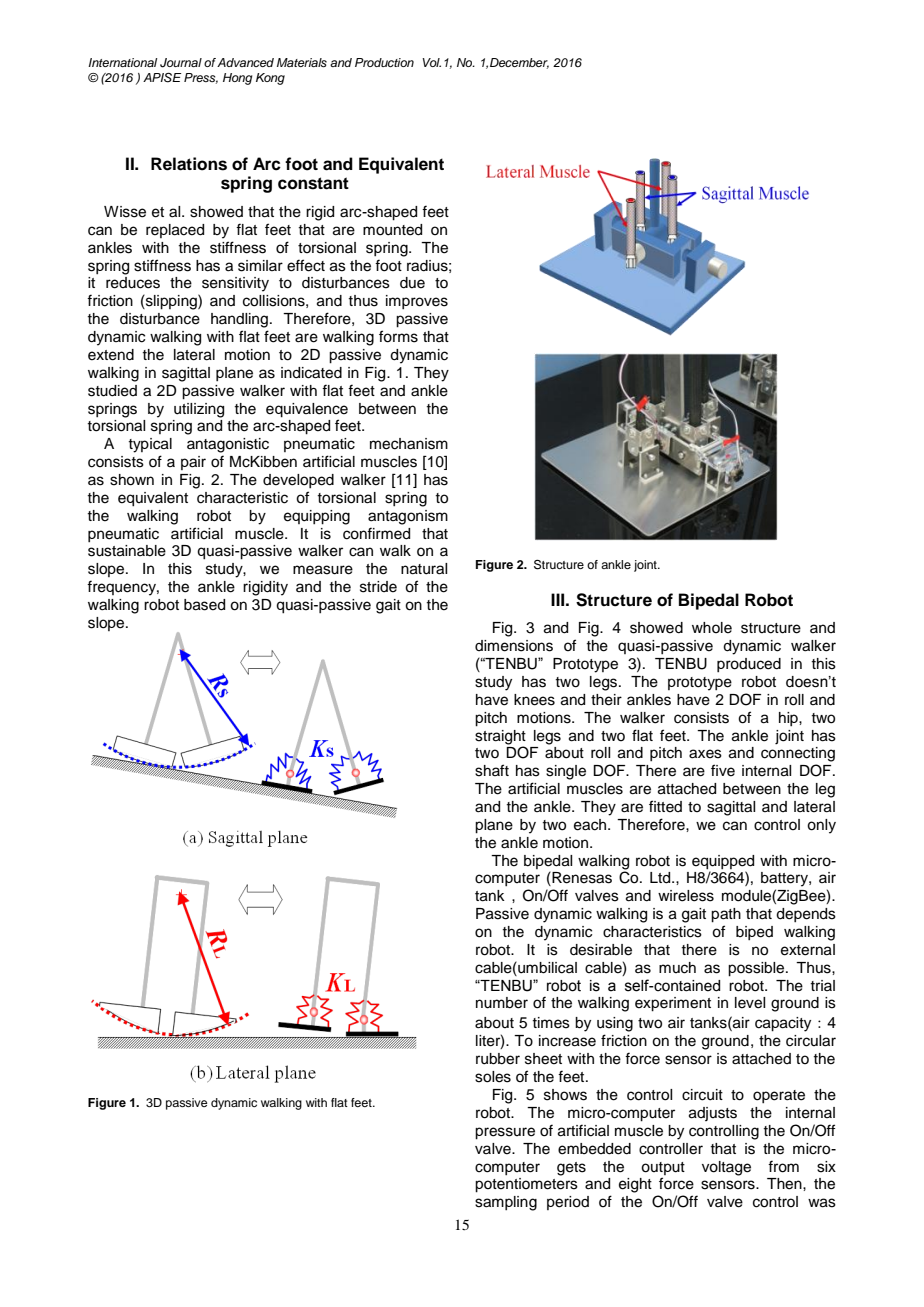  What do you see at coordinates (506, 1203) in the screenshot?
I see `sampling` at bounding box center [506, 1203].
